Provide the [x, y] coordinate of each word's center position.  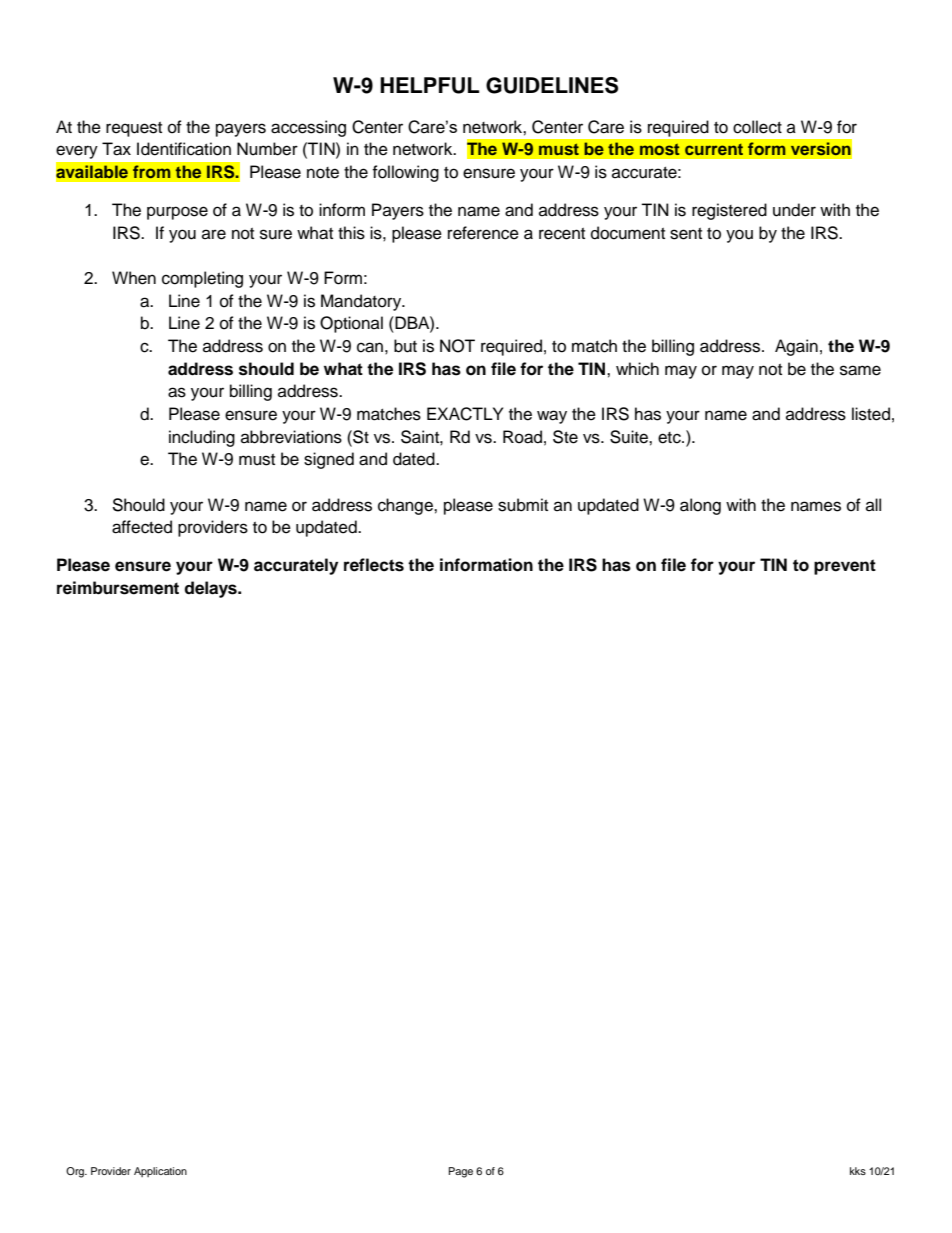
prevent [845, 567]
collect [757, 127]
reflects [374, 565]
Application [160, 1172]
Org [76, 1172]
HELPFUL [429, 85]
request [134, 129]
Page [461, 1172]
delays [211, 589]
